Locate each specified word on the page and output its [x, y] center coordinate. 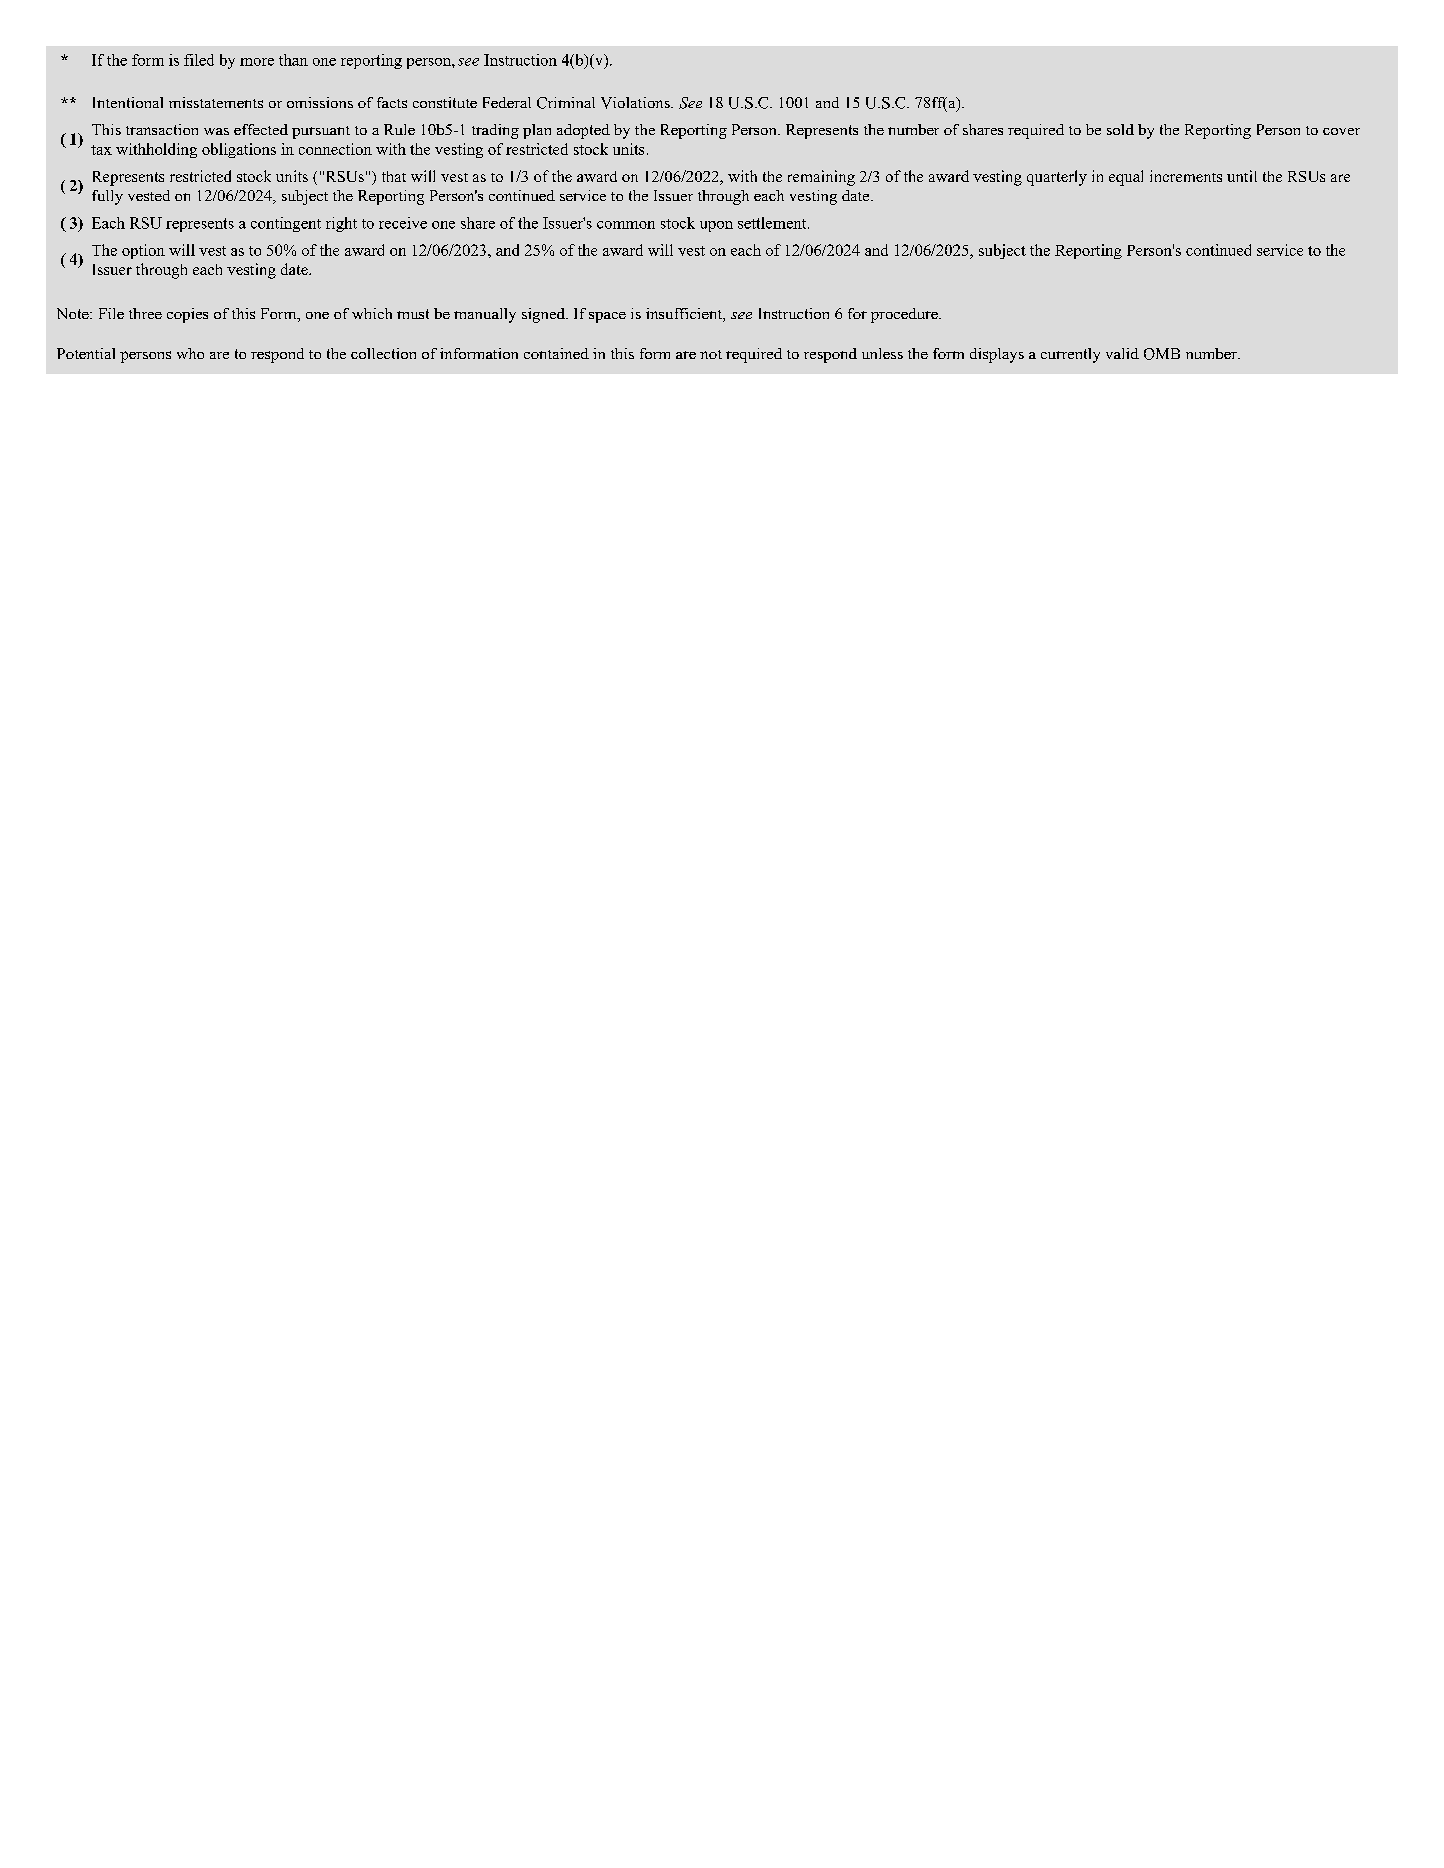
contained [556, 353]
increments [1186, 176]
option [143, 251]
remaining [821, 178]
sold [1120, 129]
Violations [636, 103]
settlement [773, 223]
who [190, 353]
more [257, 62]
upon [716, 226]
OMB [1162, 354]
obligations [239, 150]
